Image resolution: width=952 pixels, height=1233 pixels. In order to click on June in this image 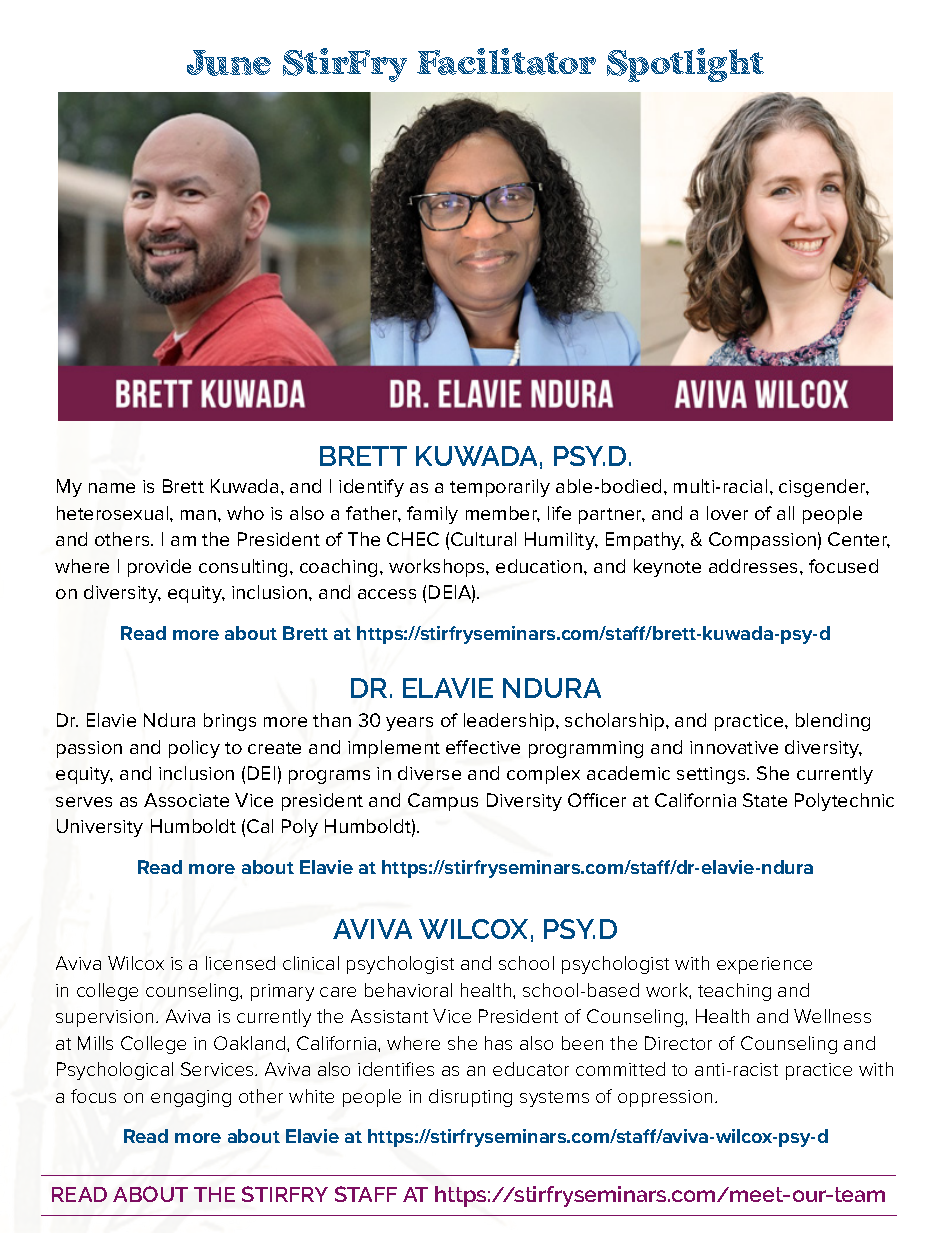, I will do `click(229, 63)`.
